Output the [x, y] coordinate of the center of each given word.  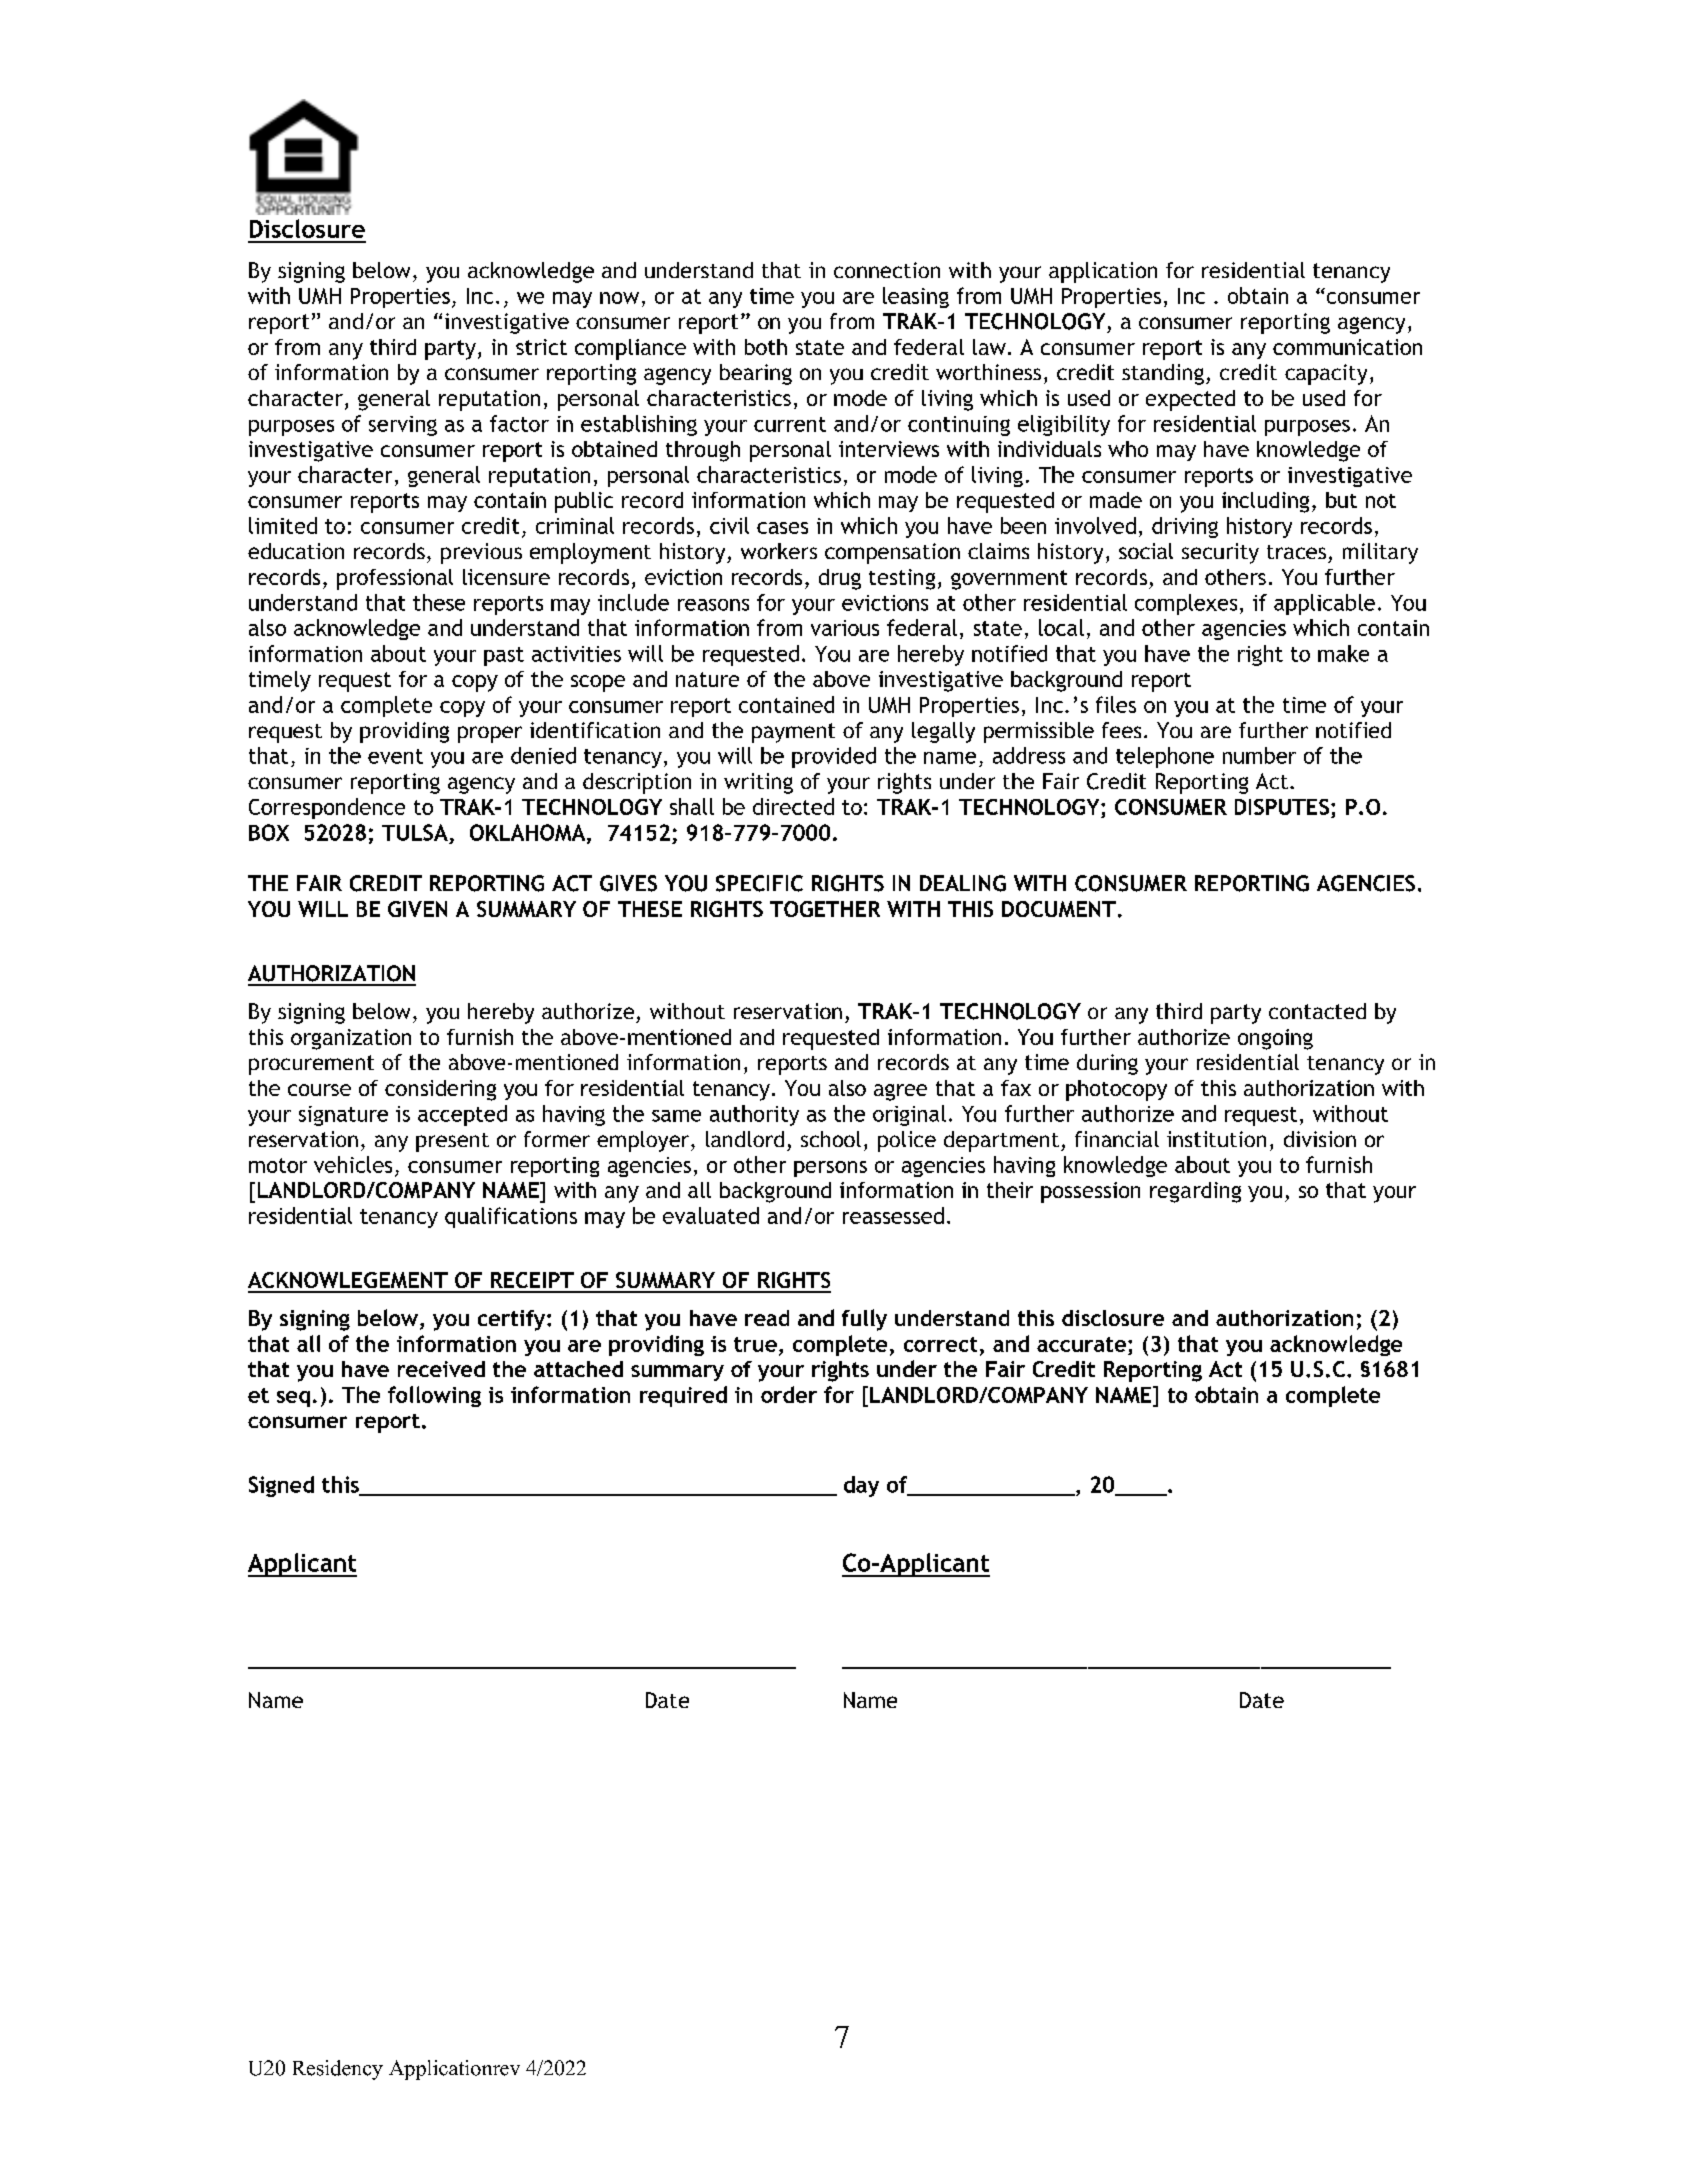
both [766, 347]
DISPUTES [1282, 807]
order [789, 1394]
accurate [1081, 1344]
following [434, 1396]
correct [940, 1344]
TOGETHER [825, 909]
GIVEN [417, 909]
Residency [338, 2070]
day [861, 1486]
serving [403, 426]
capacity [1326, 374]
